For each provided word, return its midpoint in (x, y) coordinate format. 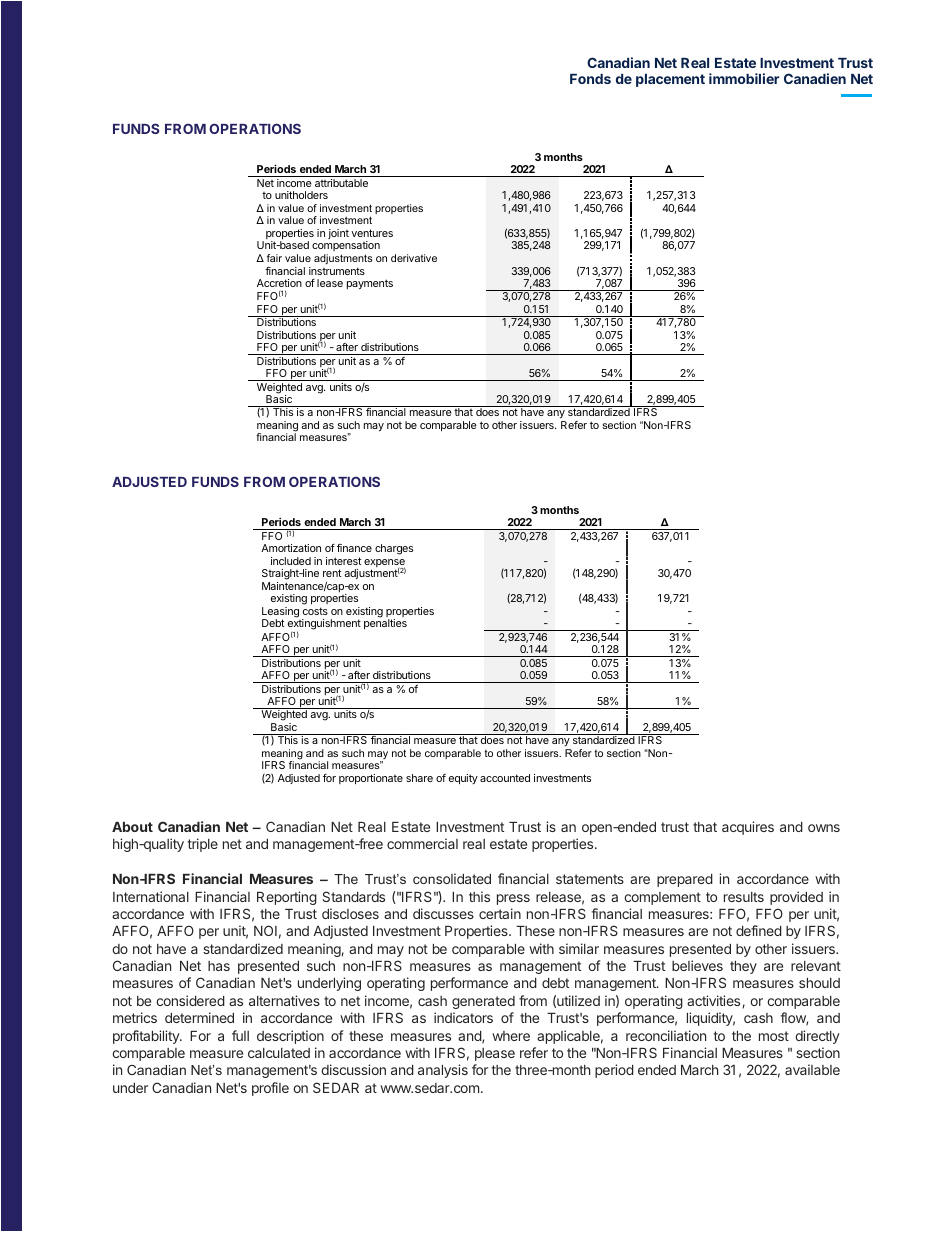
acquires (748, 828)
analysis (443, 1071)
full (240, 1035)
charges (394, 549)
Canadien (815, 78)
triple (202, 845)
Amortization (291, 548)
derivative (414, 258)
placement (670, 80)
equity (463, 779)
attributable (341, 183)
